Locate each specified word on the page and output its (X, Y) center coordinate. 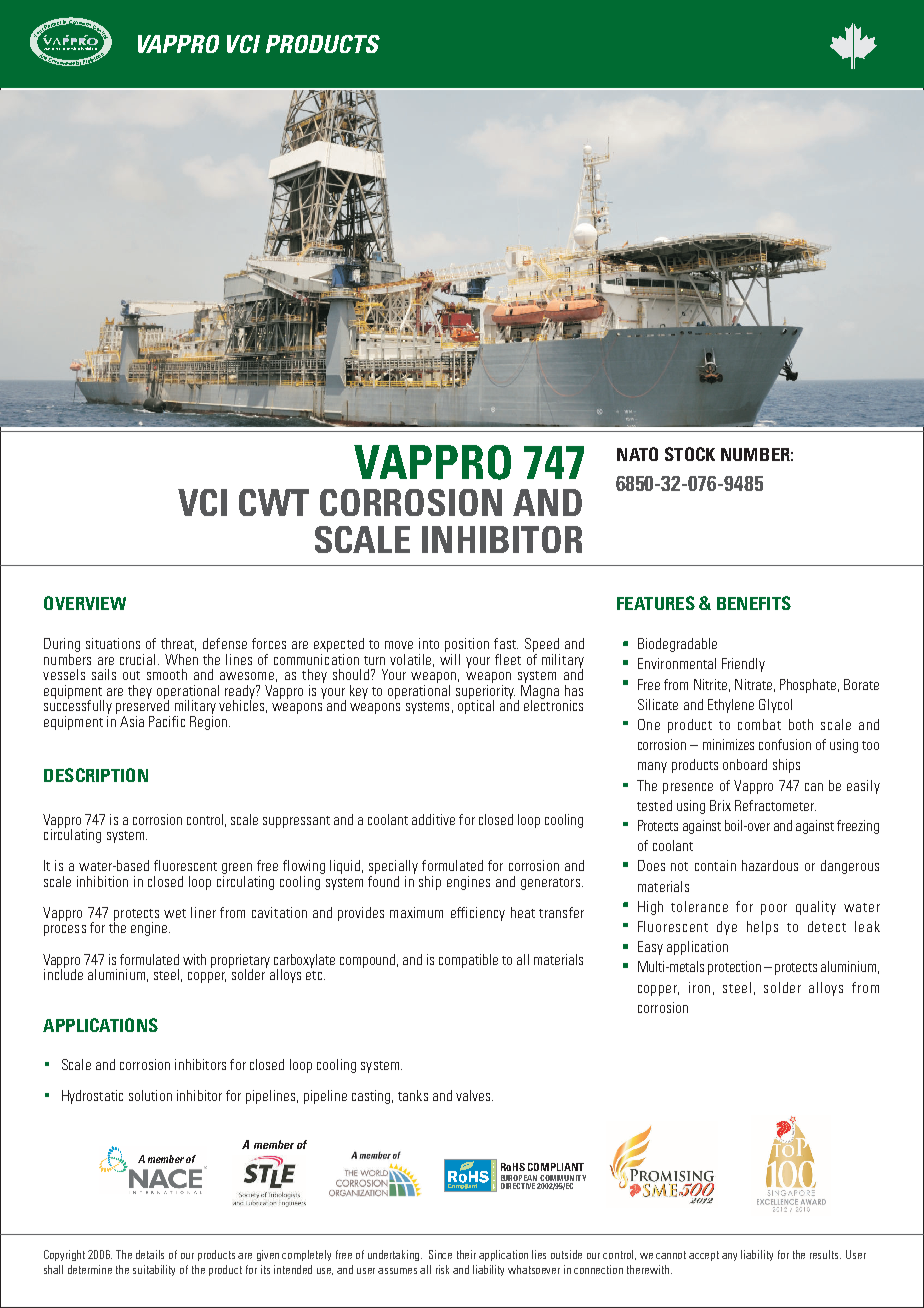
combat (759, 724)
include (63, 973)
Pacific (167, 721)
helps (762, 928)
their (466, 1254)
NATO (637, 454)
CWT (274, 502)
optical (476, 706)
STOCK (690, 454)
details (150, 1254)
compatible (468, 961)
